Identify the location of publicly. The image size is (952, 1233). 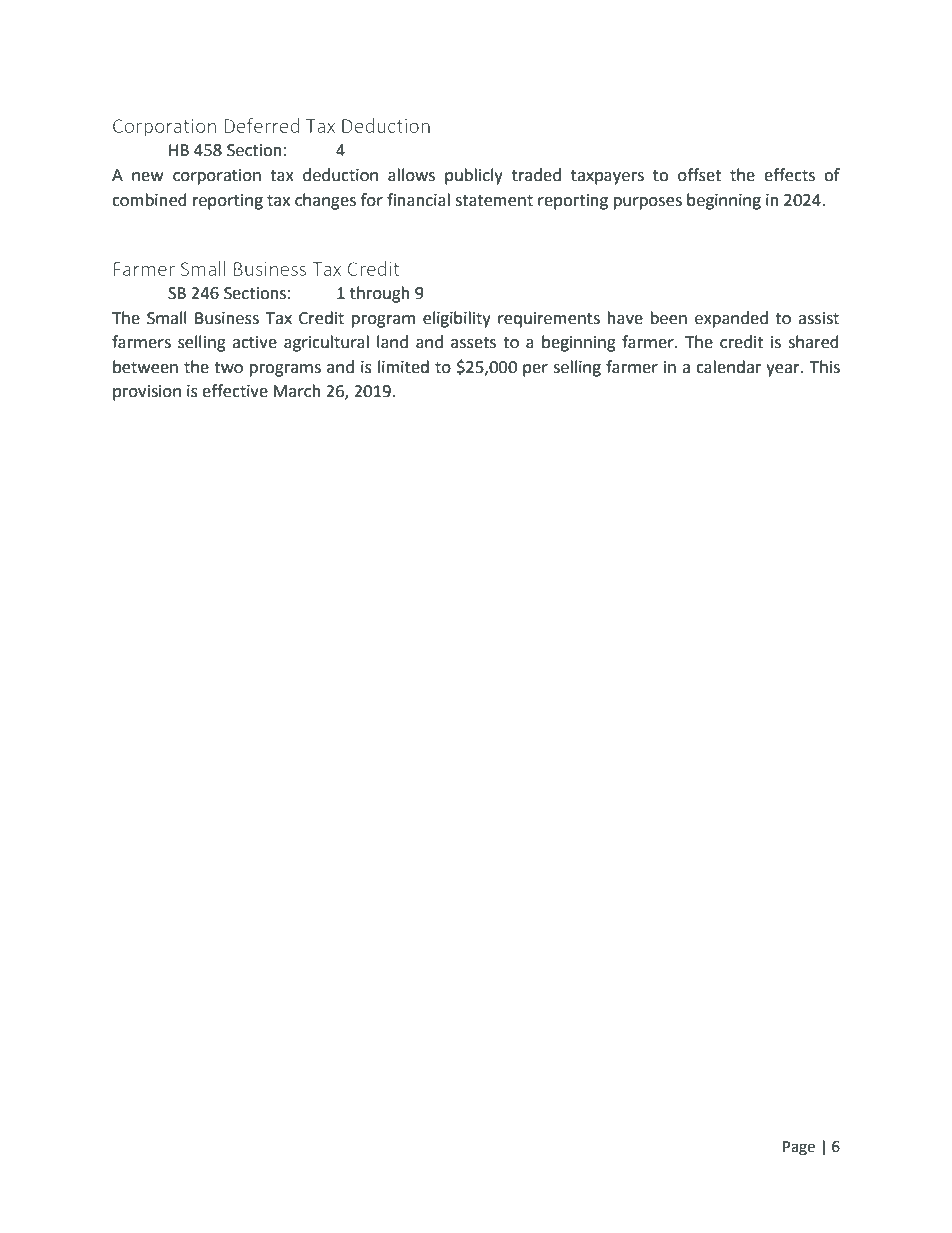
(474, 176).
